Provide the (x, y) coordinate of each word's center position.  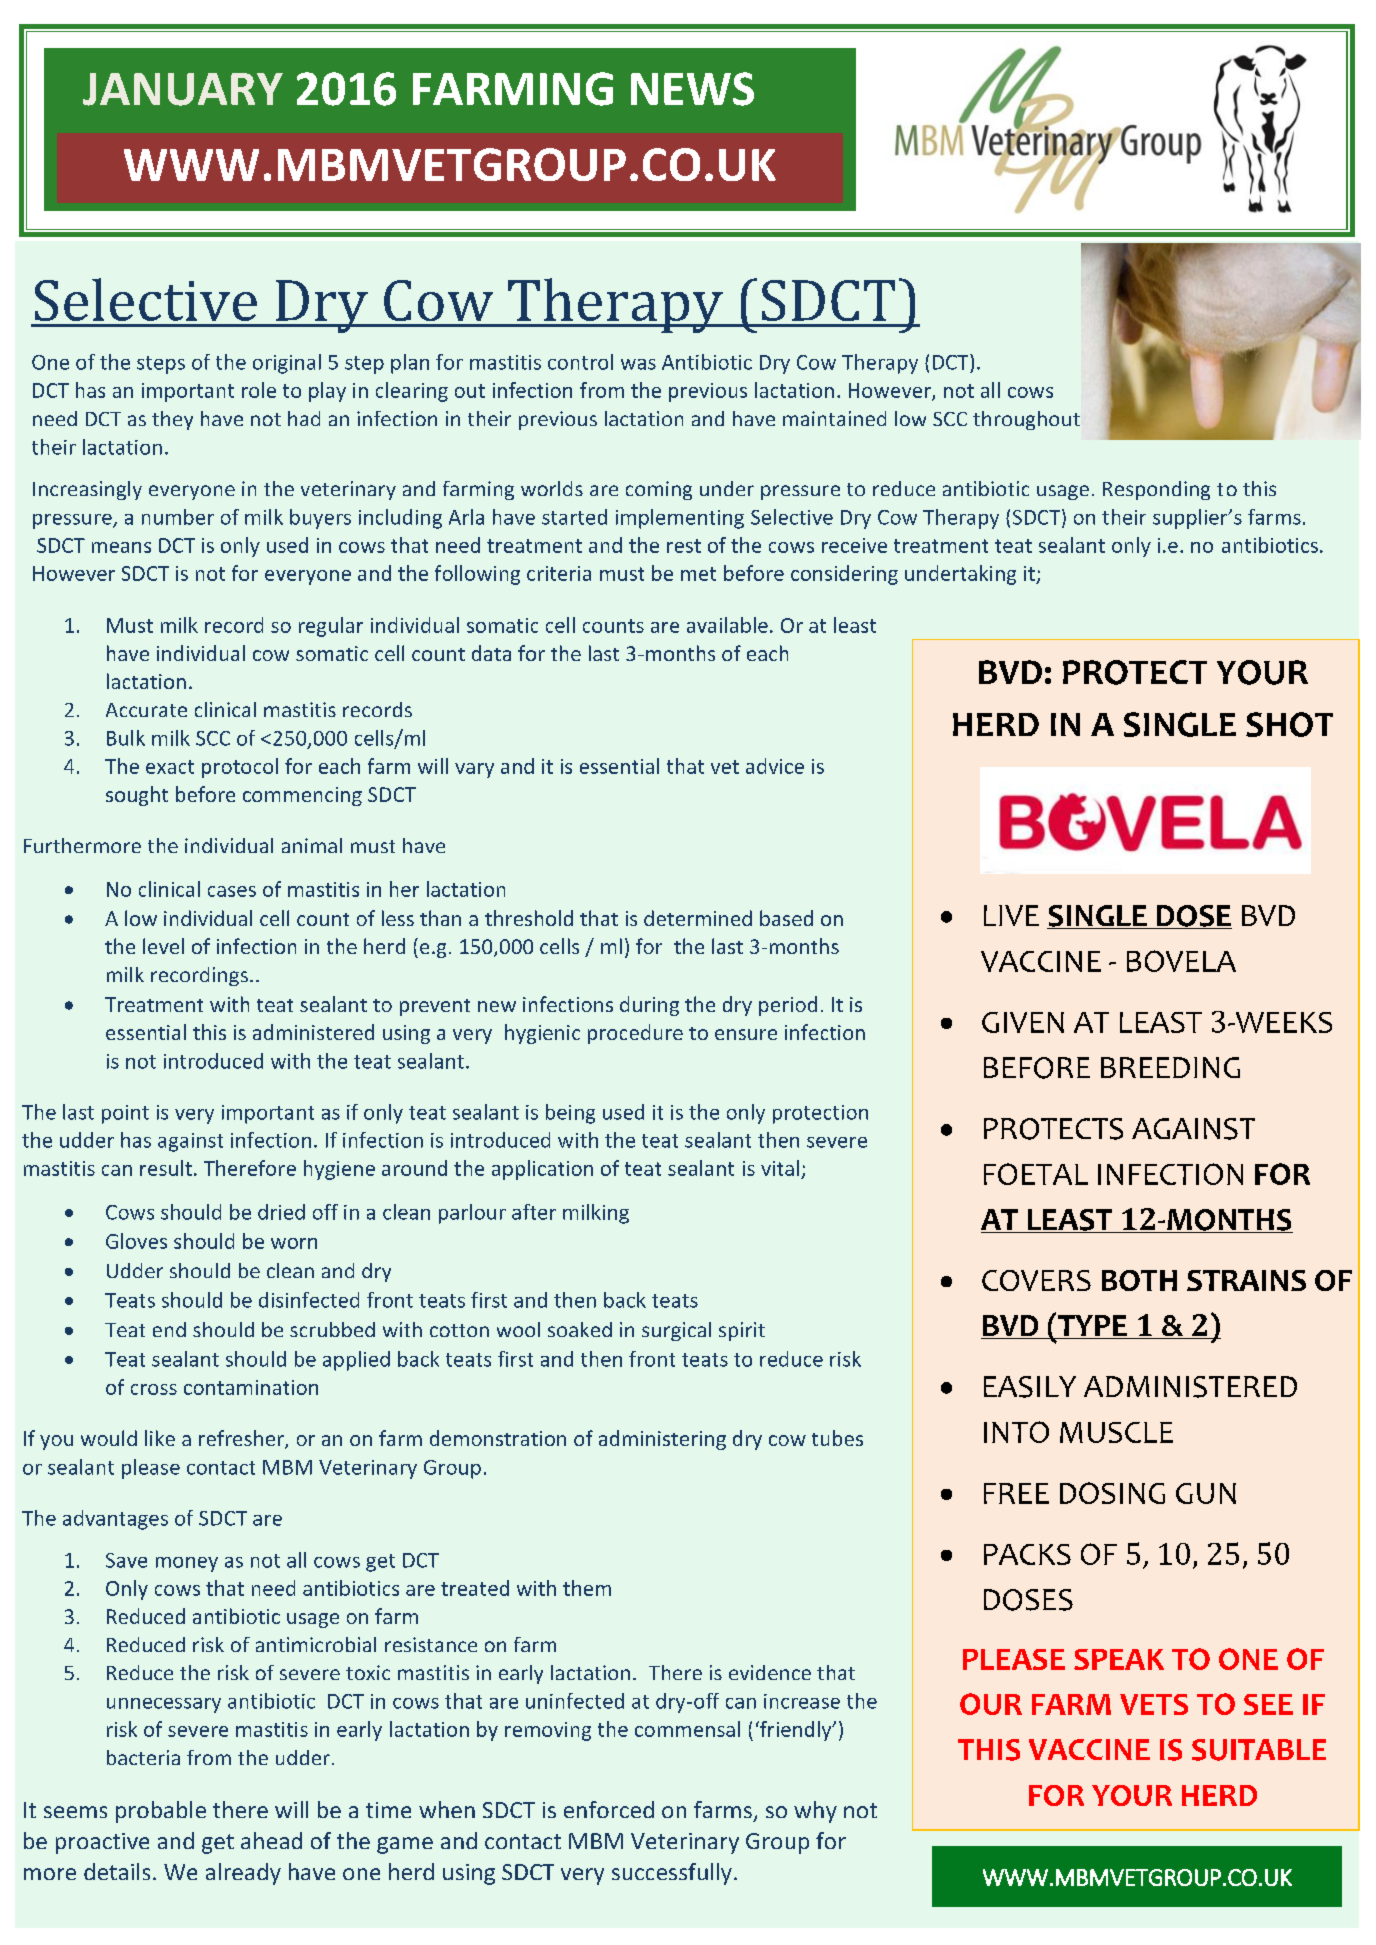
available (727, 625)
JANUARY (183, 89)
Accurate (146, 710)
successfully (672, 1874)
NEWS (692, 89)
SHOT (1289, 724)
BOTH (1139, 1280)
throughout (1026, 420)
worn (294, 1243)
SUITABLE (1259, 1750)
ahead (271, 1840)
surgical (676, 1331)
